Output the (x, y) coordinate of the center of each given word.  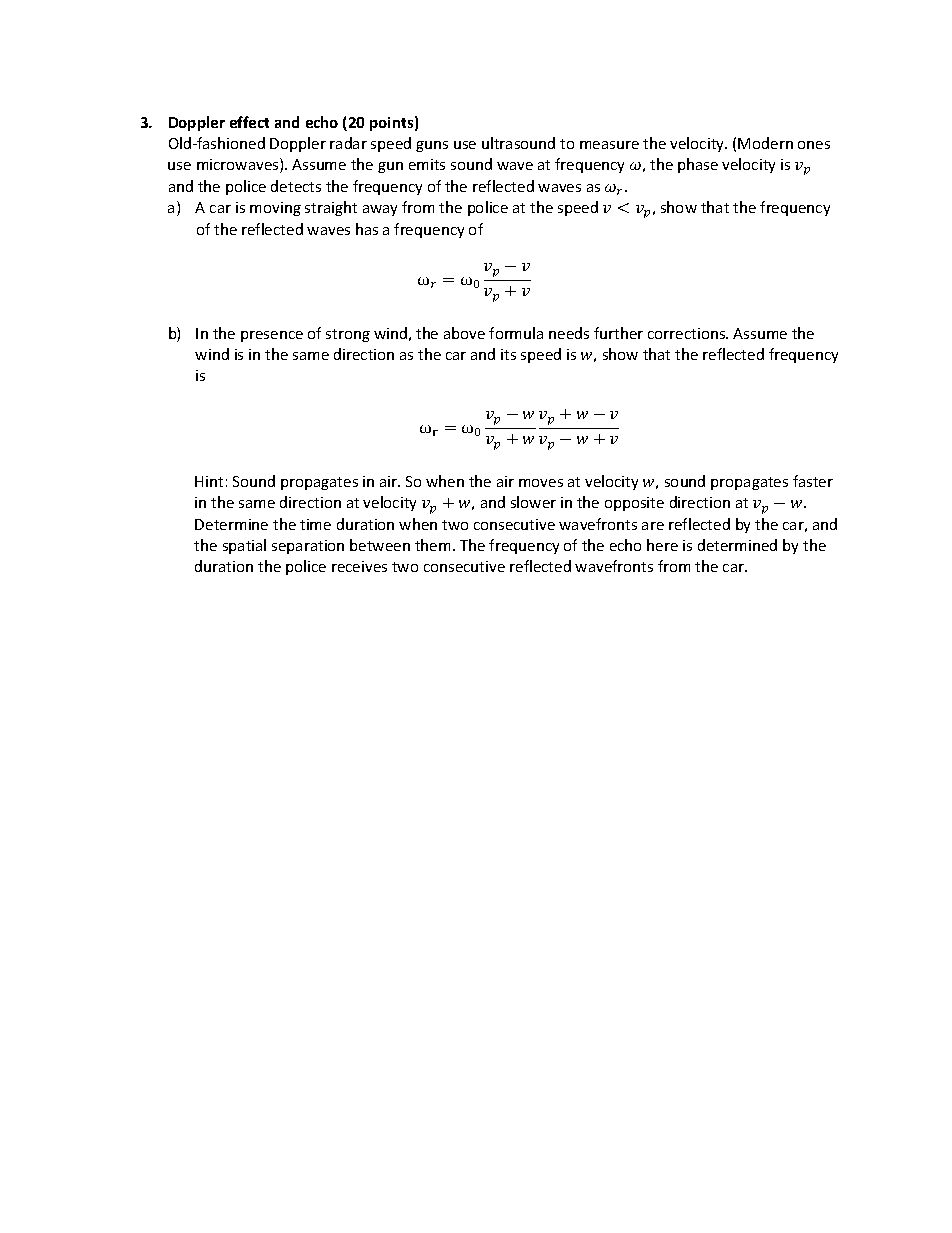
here (662, 545)
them (432, 545)
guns (432, 146)
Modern (765, 143)
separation (308, 547)
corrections (688, 333)
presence (272, 336)
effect (249, 122)
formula (516, 333)
